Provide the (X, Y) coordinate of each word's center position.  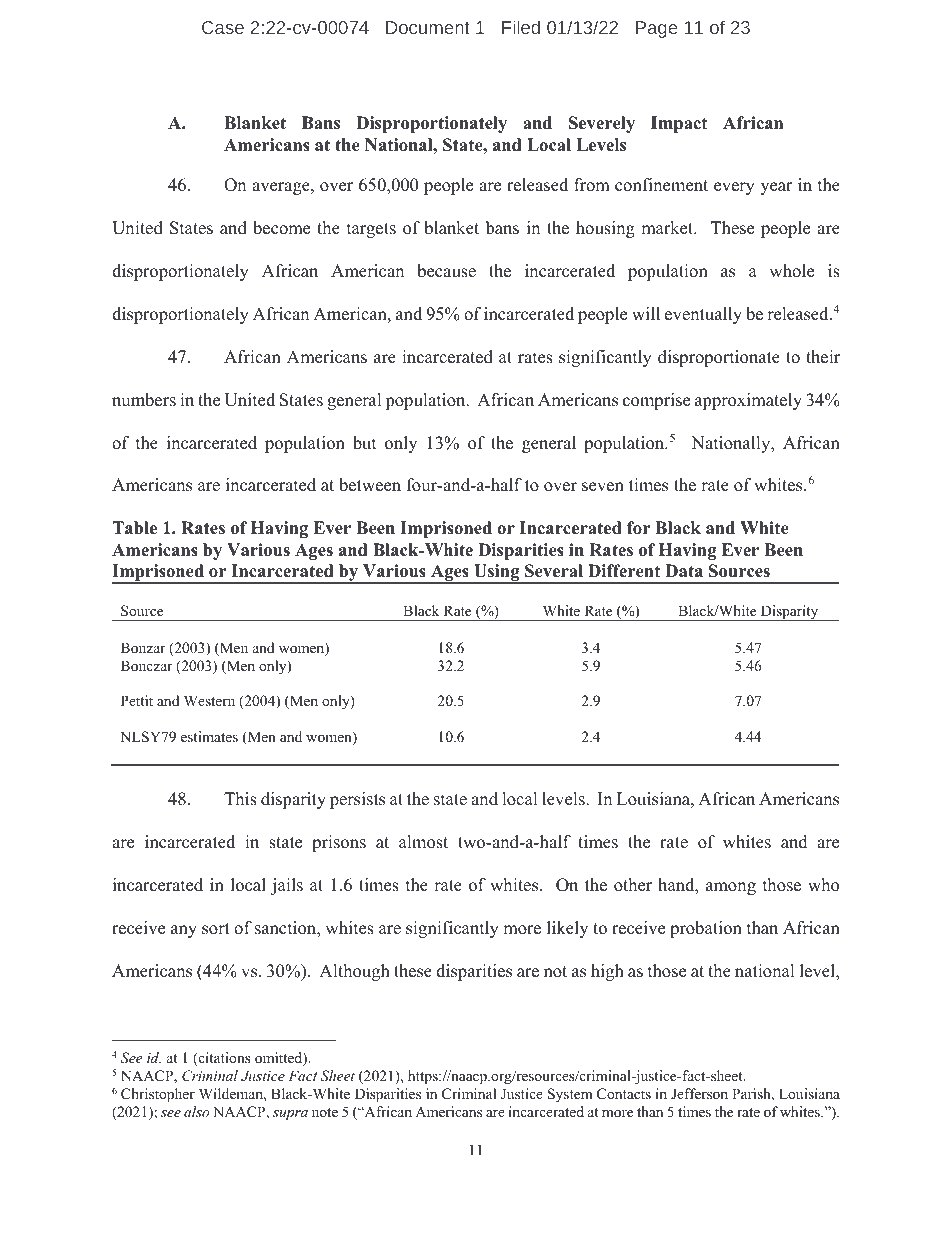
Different (624, 571)
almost (423, 842)
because (446, 271)
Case (223, 27)
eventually (703, 315)
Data (684, 570)
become (281, 228)
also (196, 1111)
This (240, 799)
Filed (521, 27)
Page (656, 29)
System (570, 1095)
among (731, 888)
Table (134, 528)
